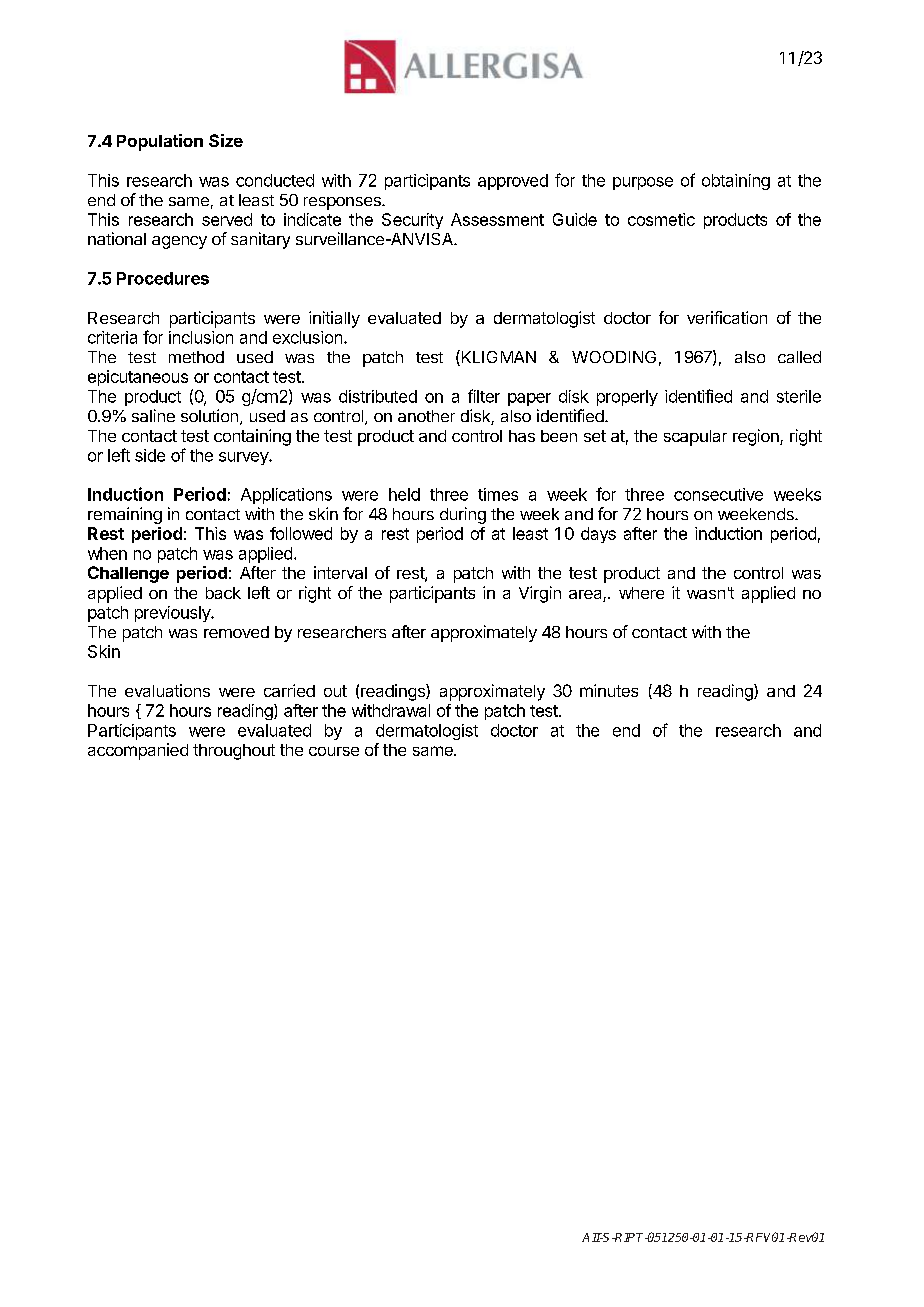  What do you see at coordinates (540, 594) in the screenshot?
I see `Virgin` at bounding box center [540, 594].
